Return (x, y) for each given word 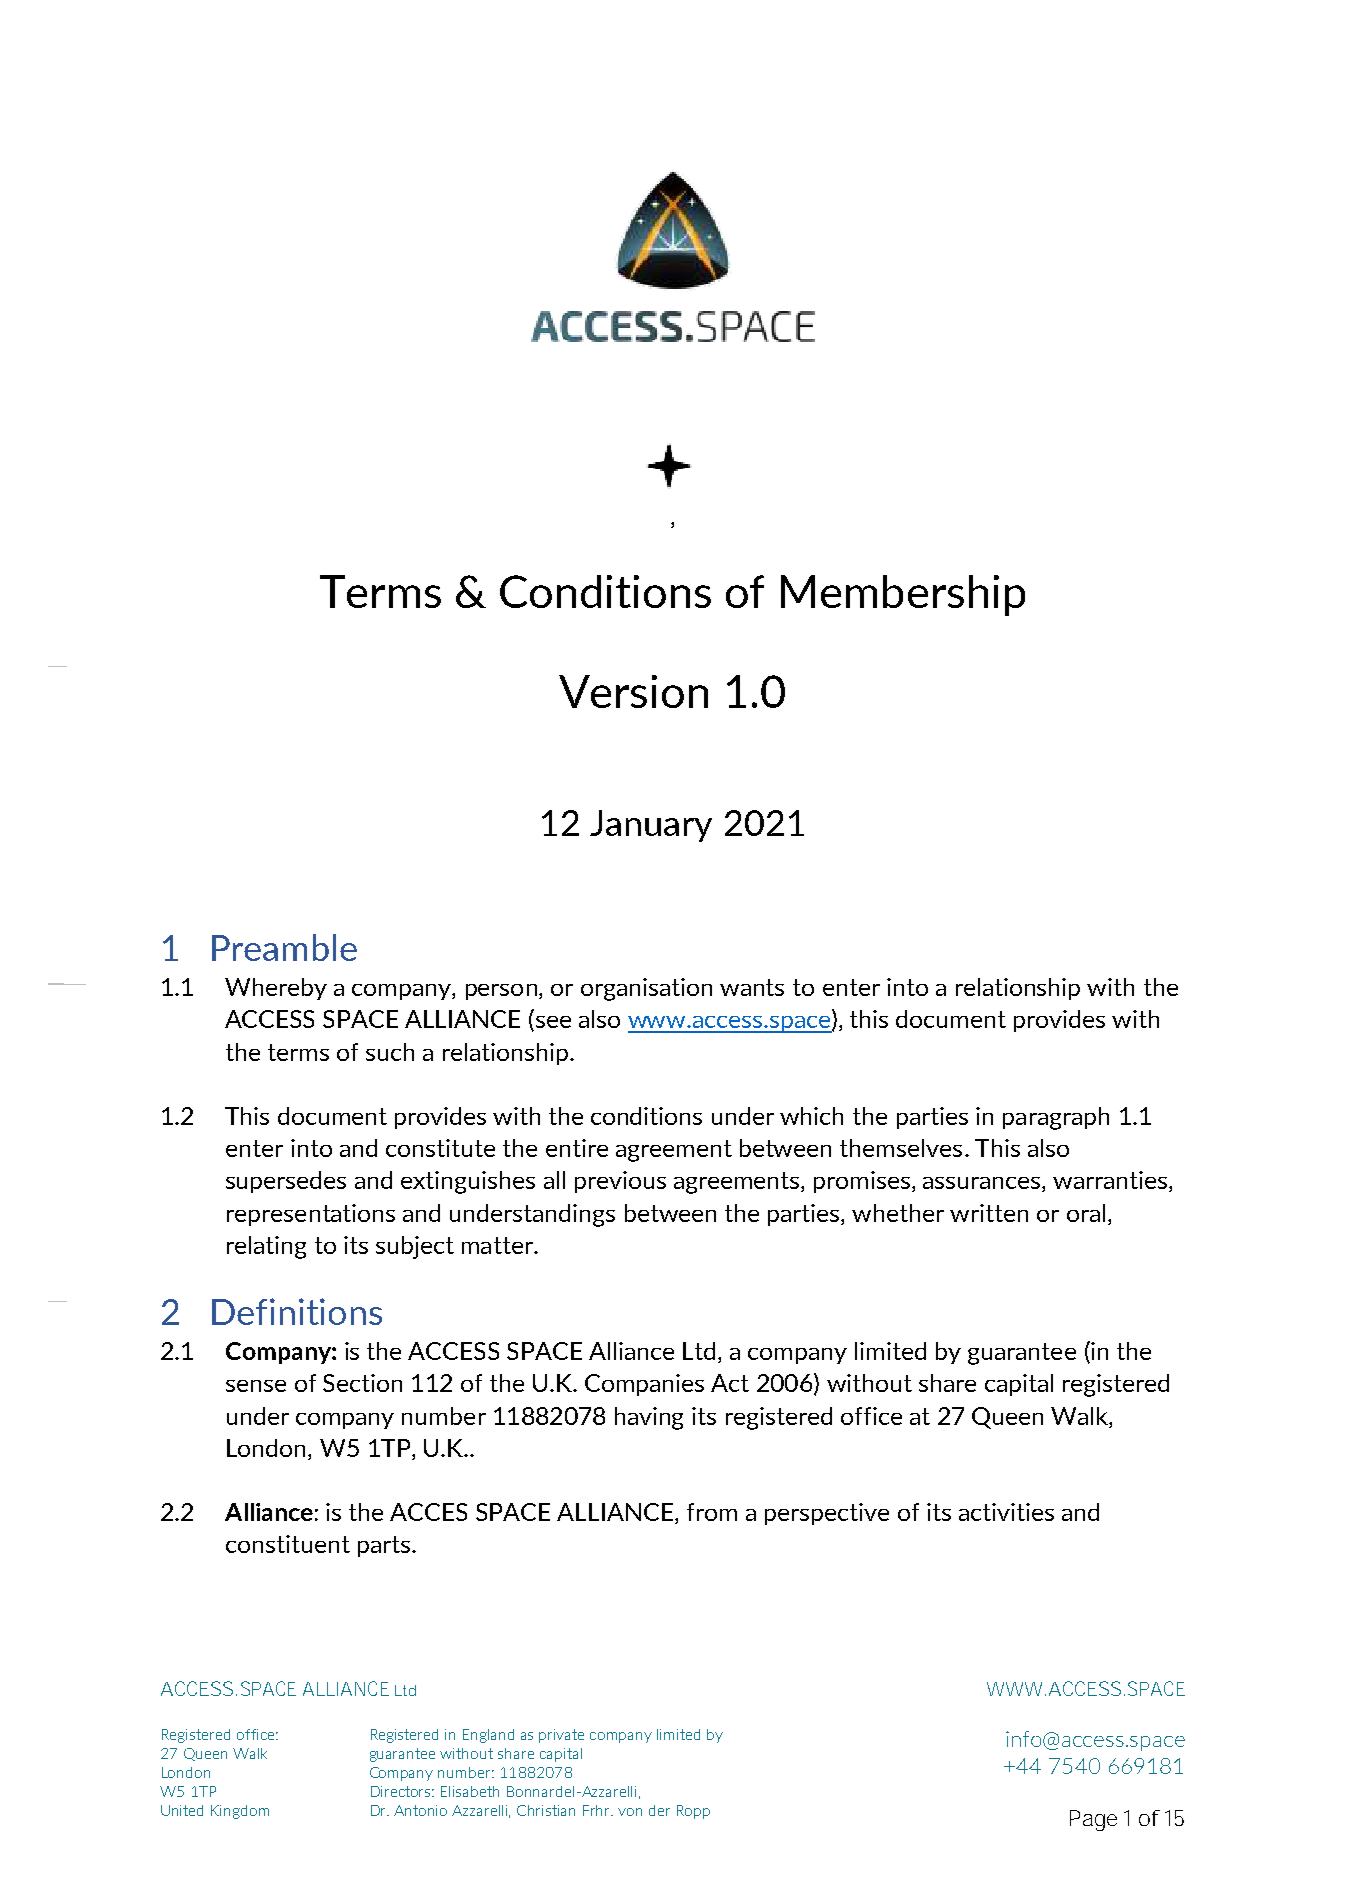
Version (633, 691)
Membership (903, 595)
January (651, 826)
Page (1093, 1820)
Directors (402, 1791)
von (630, 1812)
